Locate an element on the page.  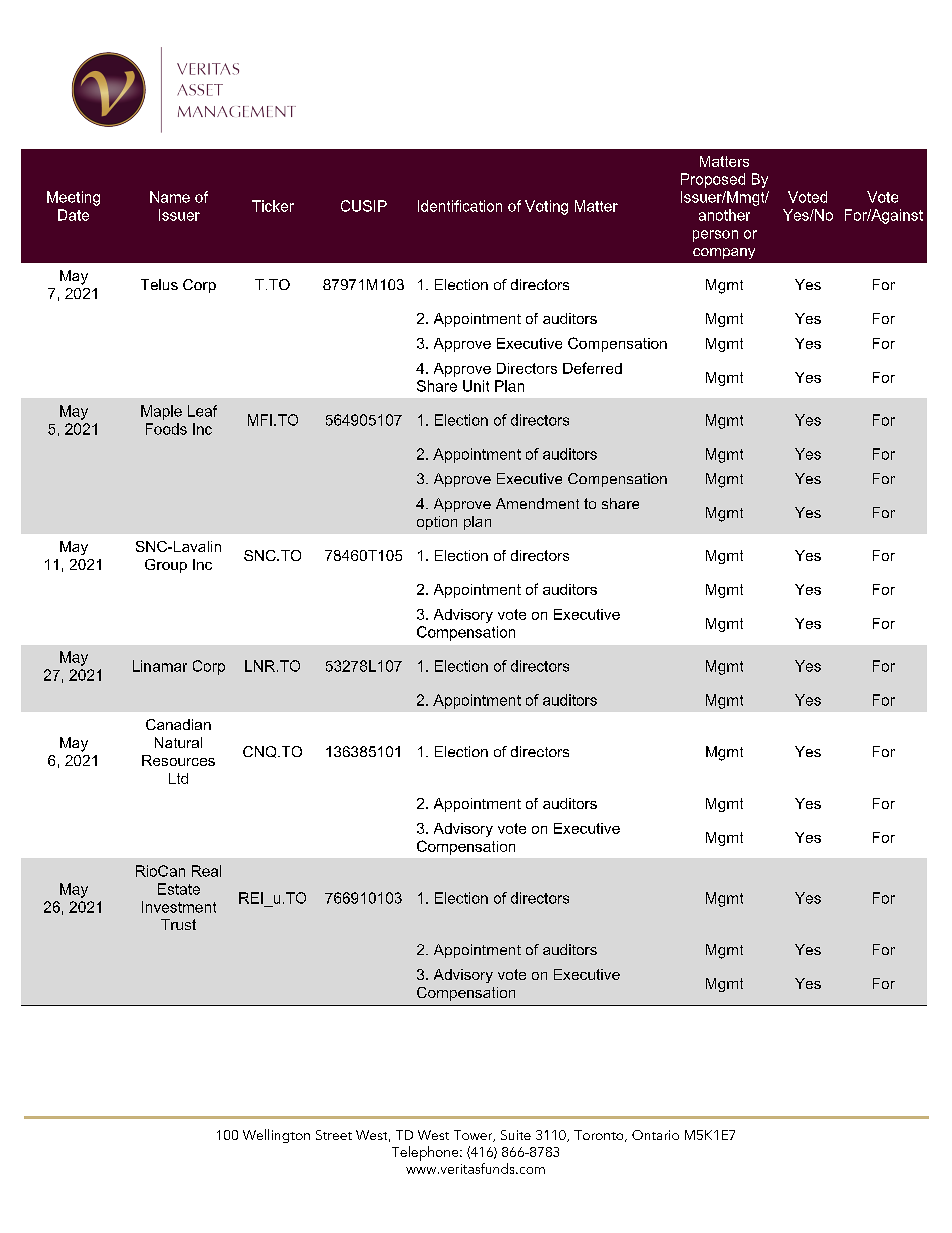
Canadian is located at coordinates (178, 724).
